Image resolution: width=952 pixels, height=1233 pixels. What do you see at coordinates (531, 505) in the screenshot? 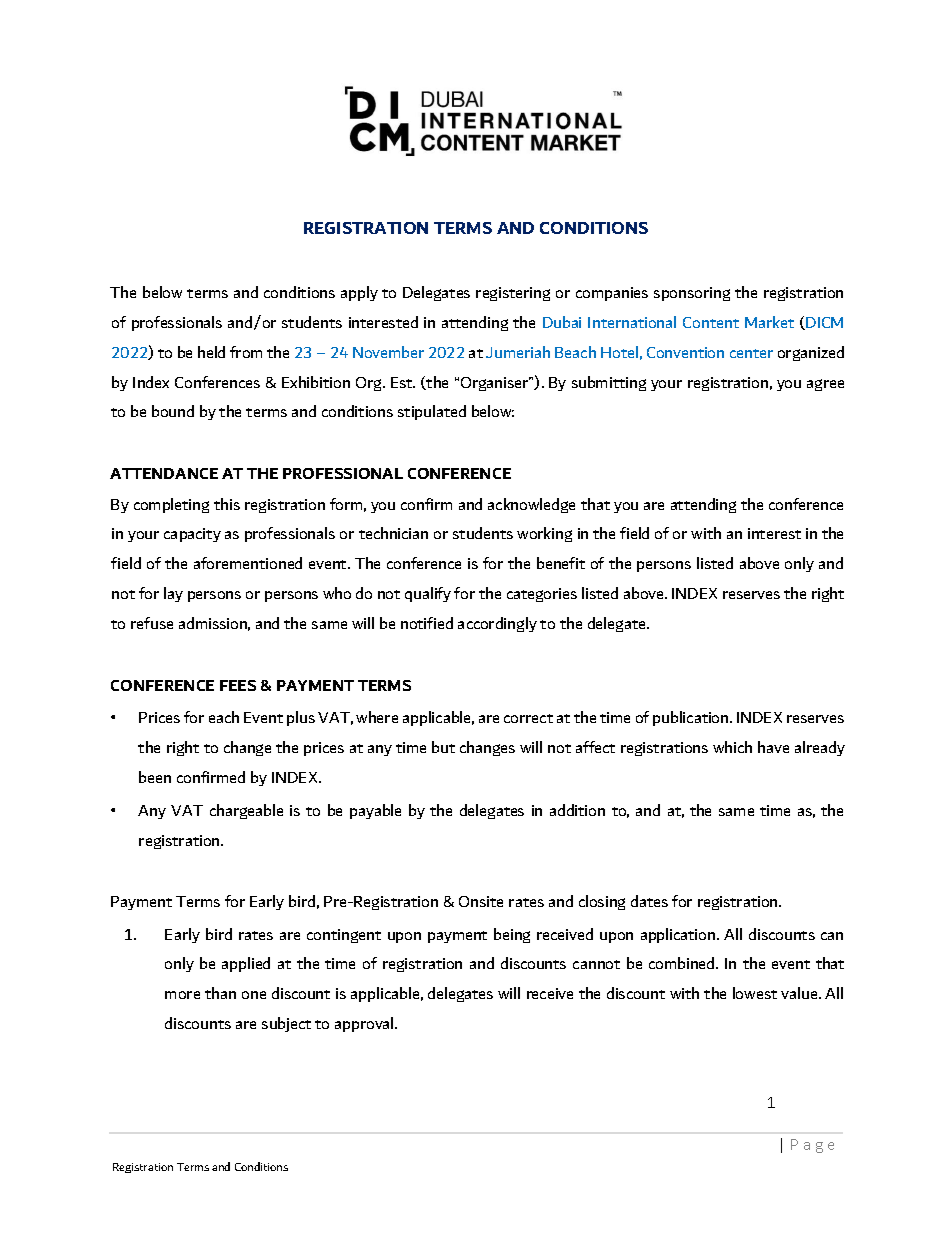
I see `acknowledge` at bounding box center [531, 505].
